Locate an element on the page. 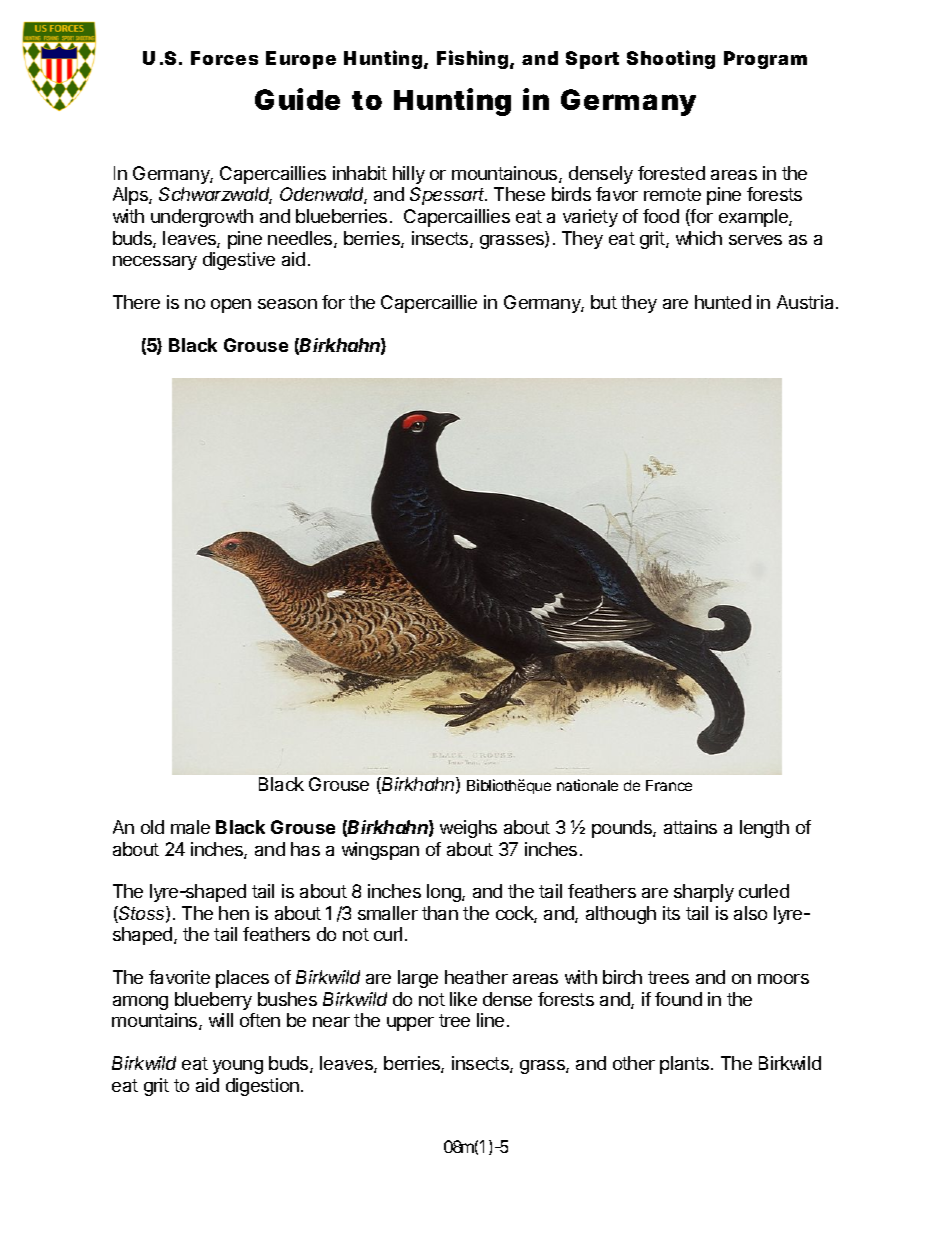  Program is located at coordinates (765, 60).
